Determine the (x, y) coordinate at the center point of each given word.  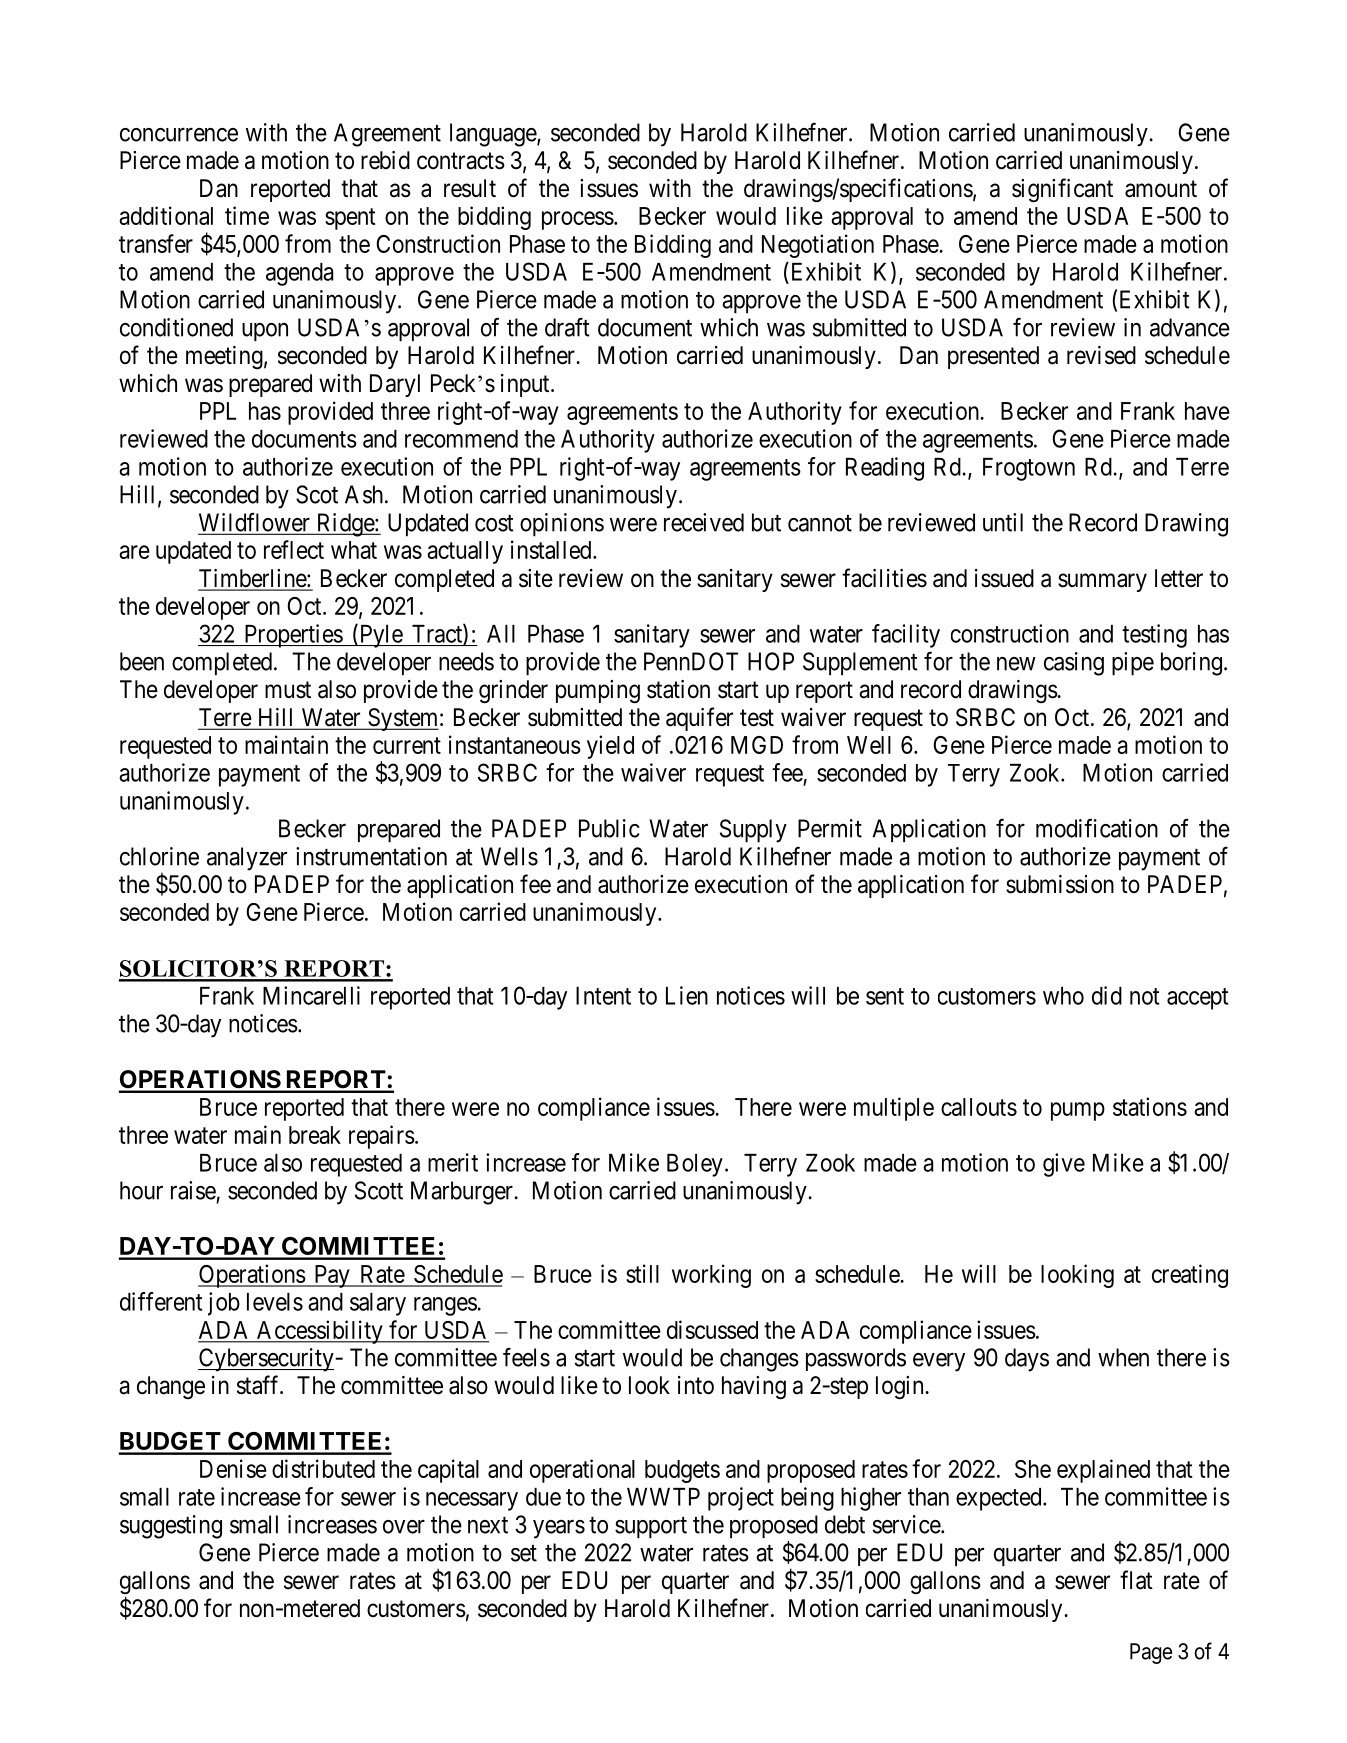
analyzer (247, 859)
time (247, 215)
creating (1190, 1276)
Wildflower (255, 523)
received (704, 522)
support (651, 1528)
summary (1102, 582)
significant (1062, 190)
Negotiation (818, 246)
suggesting (171, 1527)
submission (1060, 884)
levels (275, 1302)
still (642, 1273)
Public (609, 828)
